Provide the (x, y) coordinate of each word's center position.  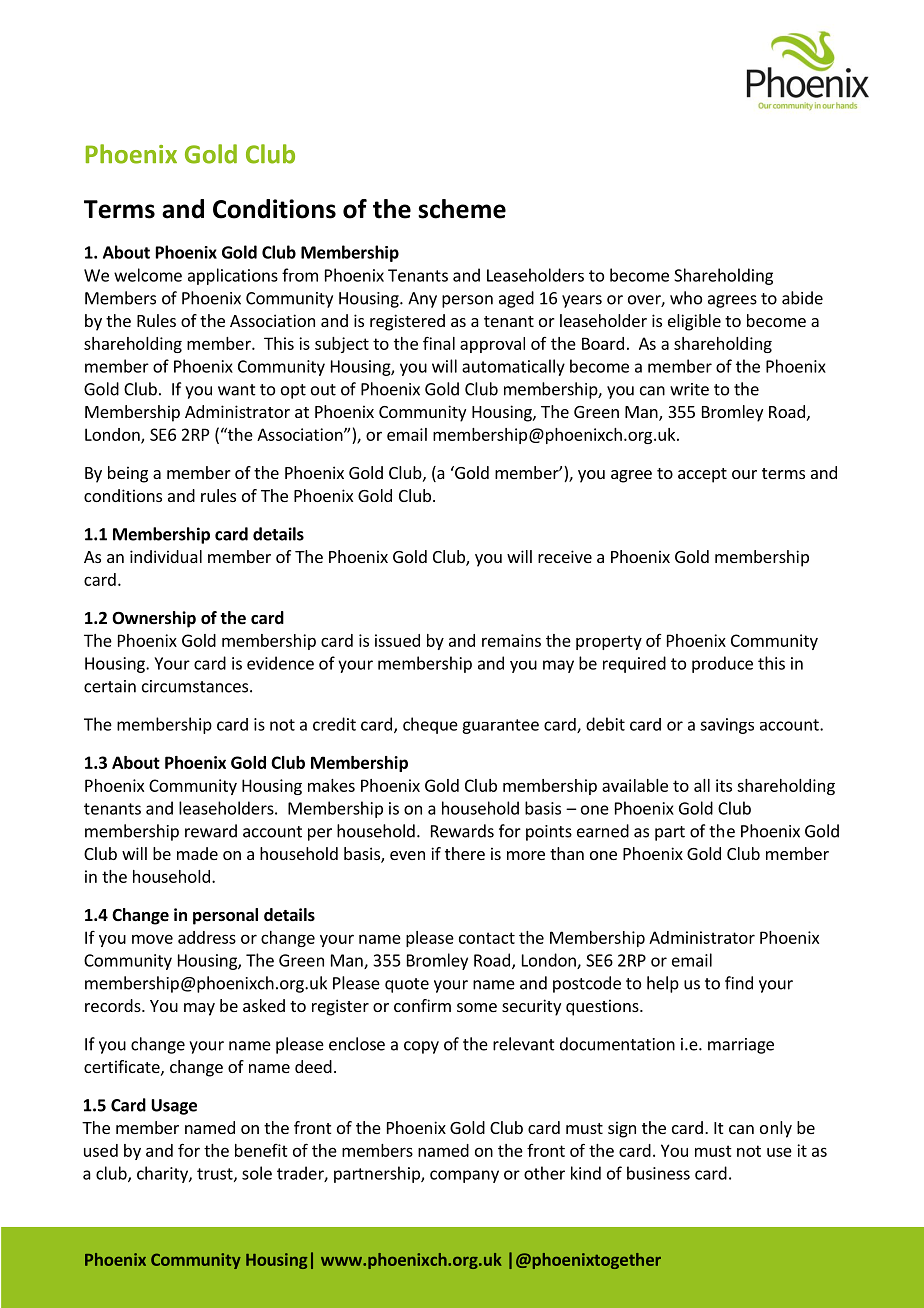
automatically (513, 367)
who (686, 298)
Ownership (154, 619)
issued (397, 640)
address (207, 937)
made (197, 853)
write (689, 389)
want (237, 390)
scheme (462, 209)
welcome (148, 275)
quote (407, 985)
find (739, 983)
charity (163, 1174)
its (724, 785)
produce (722, 664)
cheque (430, 725)
